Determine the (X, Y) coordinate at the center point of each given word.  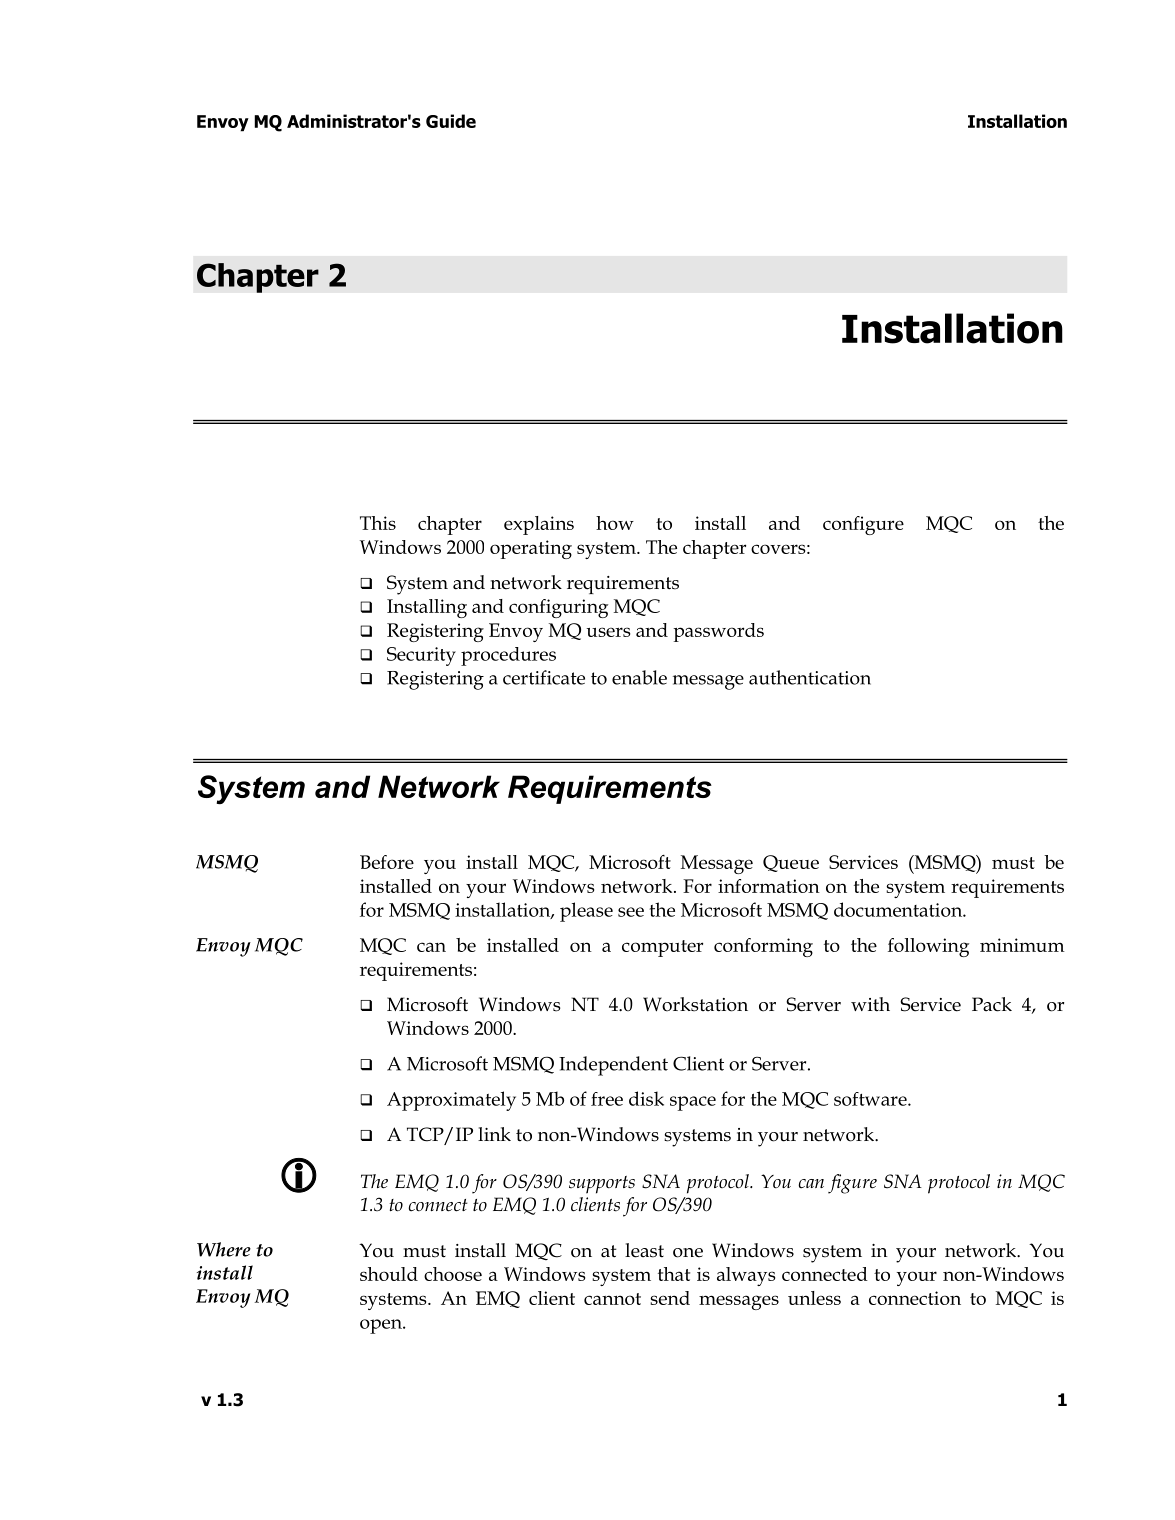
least (644, 1250)
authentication (810, 677)
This (378, 523)
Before (387, 862)
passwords (718, 632)
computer (662, 948)
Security (421, 656)
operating (531, 549)
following (928, 947)
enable (639, 677)
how (615, 523)
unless (814, 1298)
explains (539, 525)
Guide (451, 121)
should (389, 1274)
